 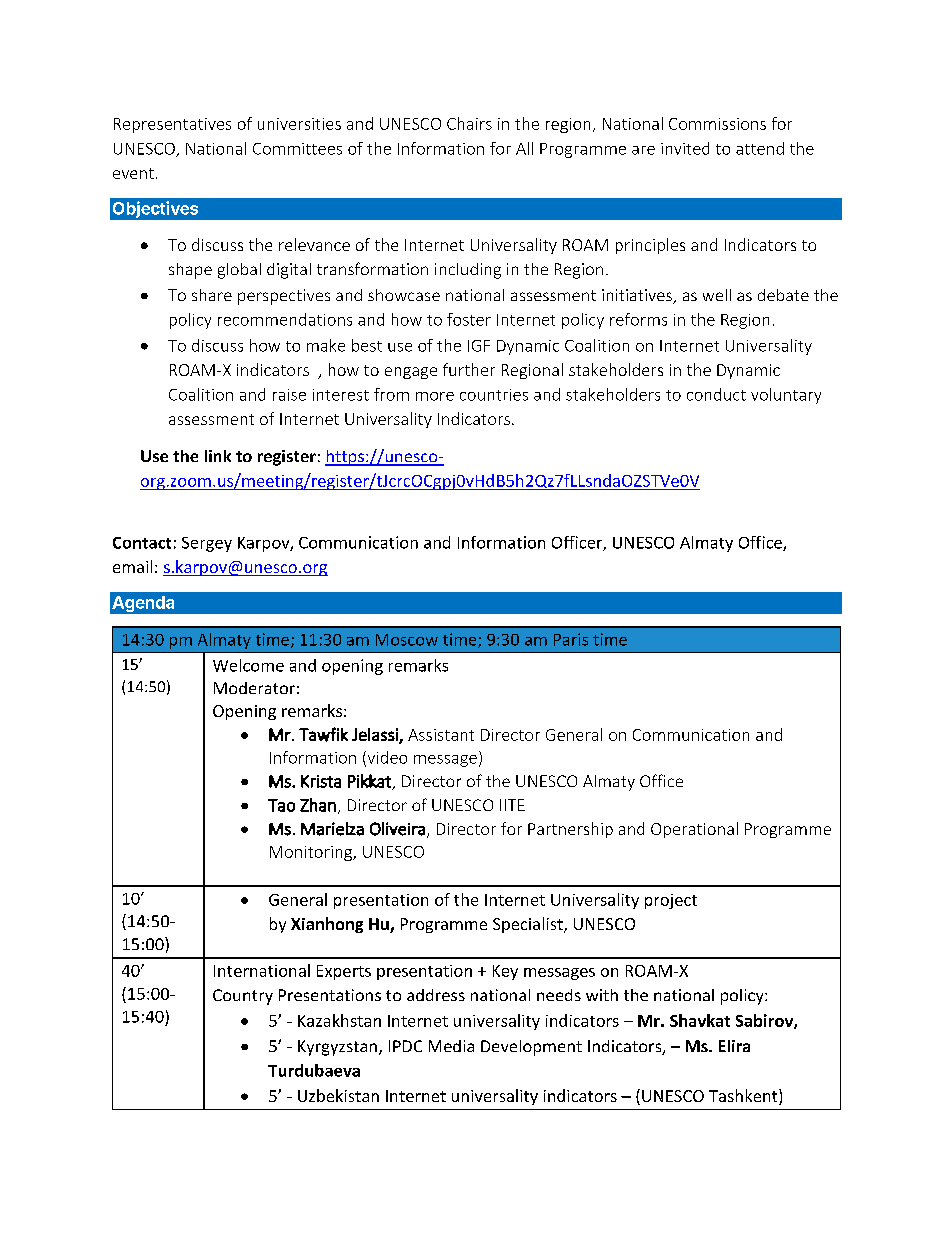 What do you see at coordinates (451, 1046) in the screenshot?
I see `Media` at bounding box center [451, 1046].
